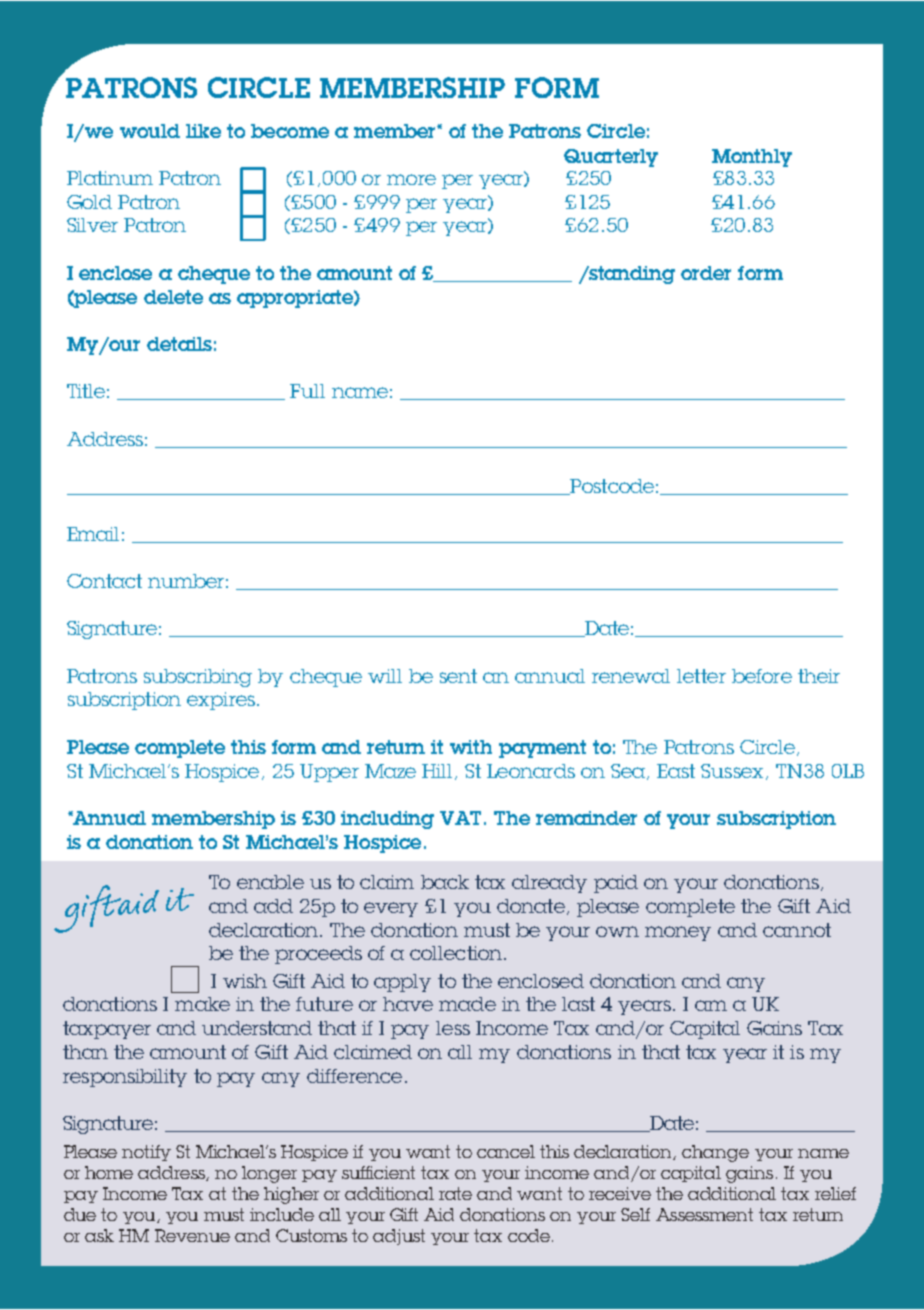  Describe the element at coordinates (458, 676) in the image. I see `sent` at that location.
